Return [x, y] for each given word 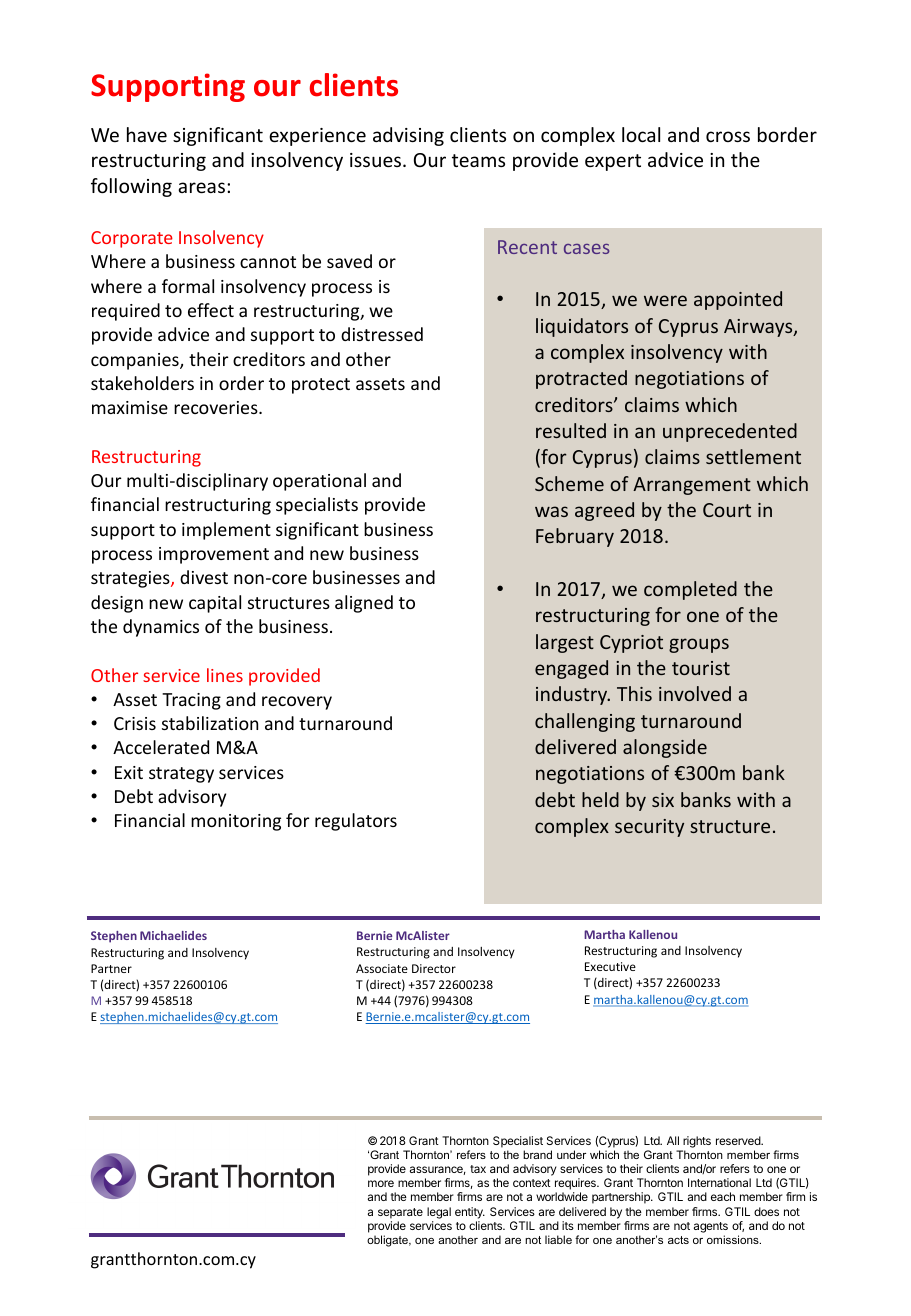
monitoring [236, 822]
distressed [382, 334]
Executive [610, 966]
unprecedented [730, 432]
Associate [382, 968]
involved [695, 693]
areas [201, 187]
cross [728, 136]
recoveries [217, 407]
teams [478, 160]
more [381, 1183]
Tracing [191, 701]
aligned [364, 604]
